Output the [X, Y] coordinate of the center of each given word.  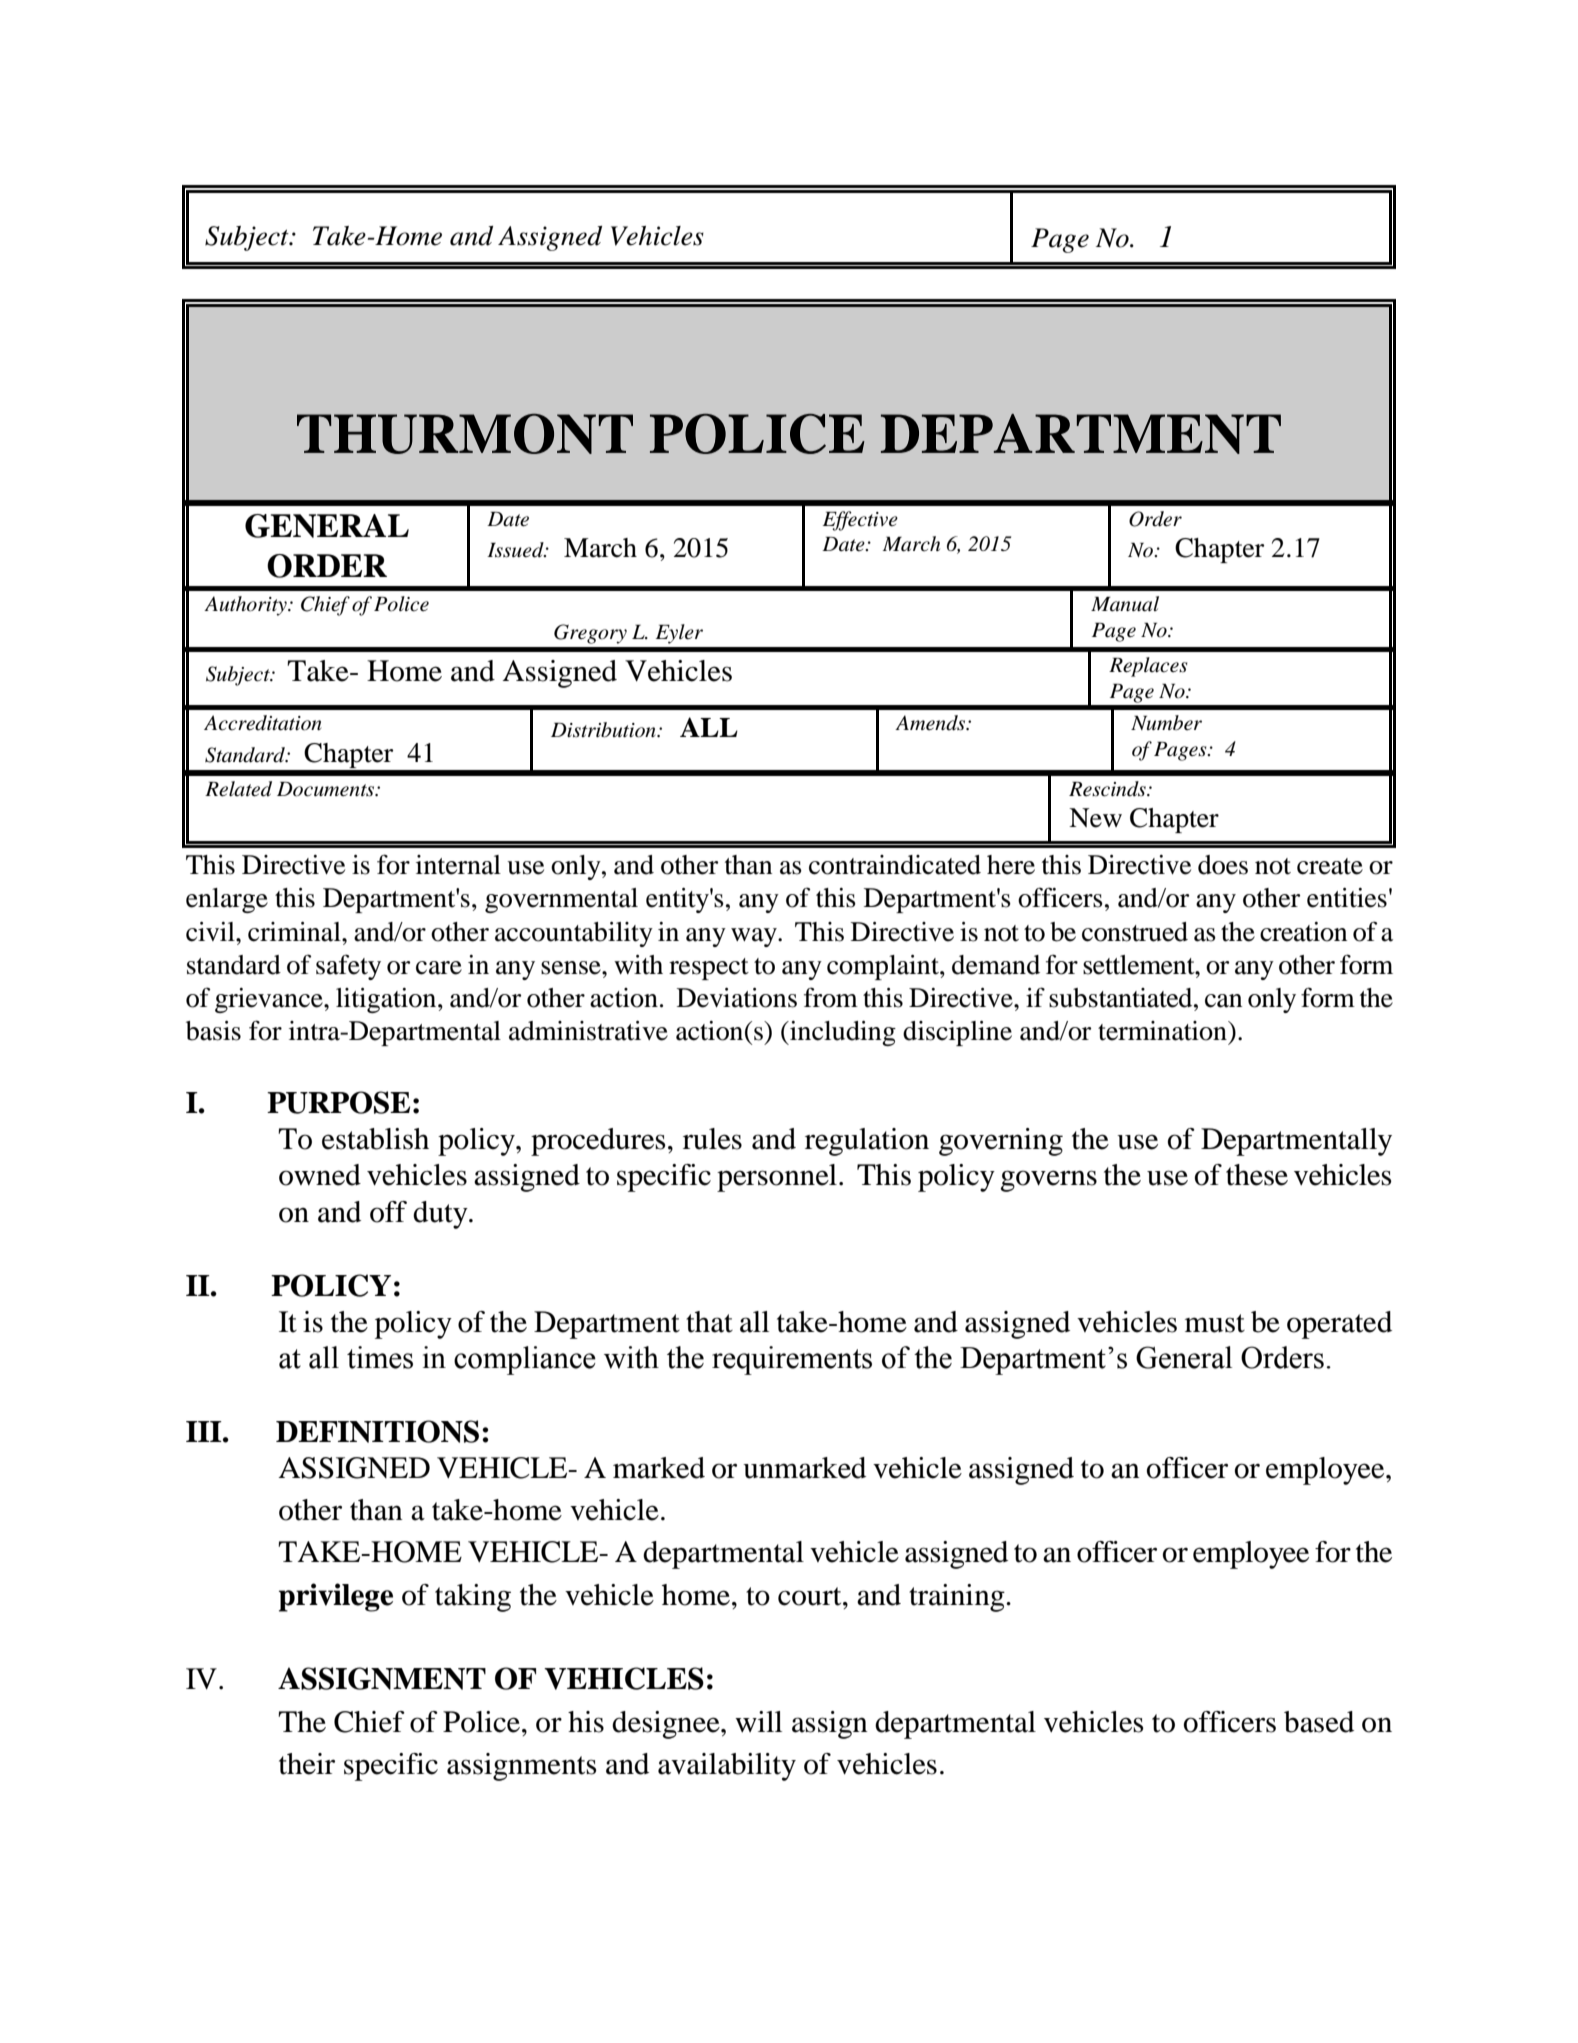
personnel [777, 1178]
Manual [1125, 604]
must [1215, 1323]
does [1223, 865]
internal [458, 865]
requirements [792, 1360]
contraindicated [895, 865]
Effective [860, 521]
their [307, 1764]
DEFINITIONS [377, 1431]
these [1257, 1175]
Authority [246, 606]
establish [375, 1139]
